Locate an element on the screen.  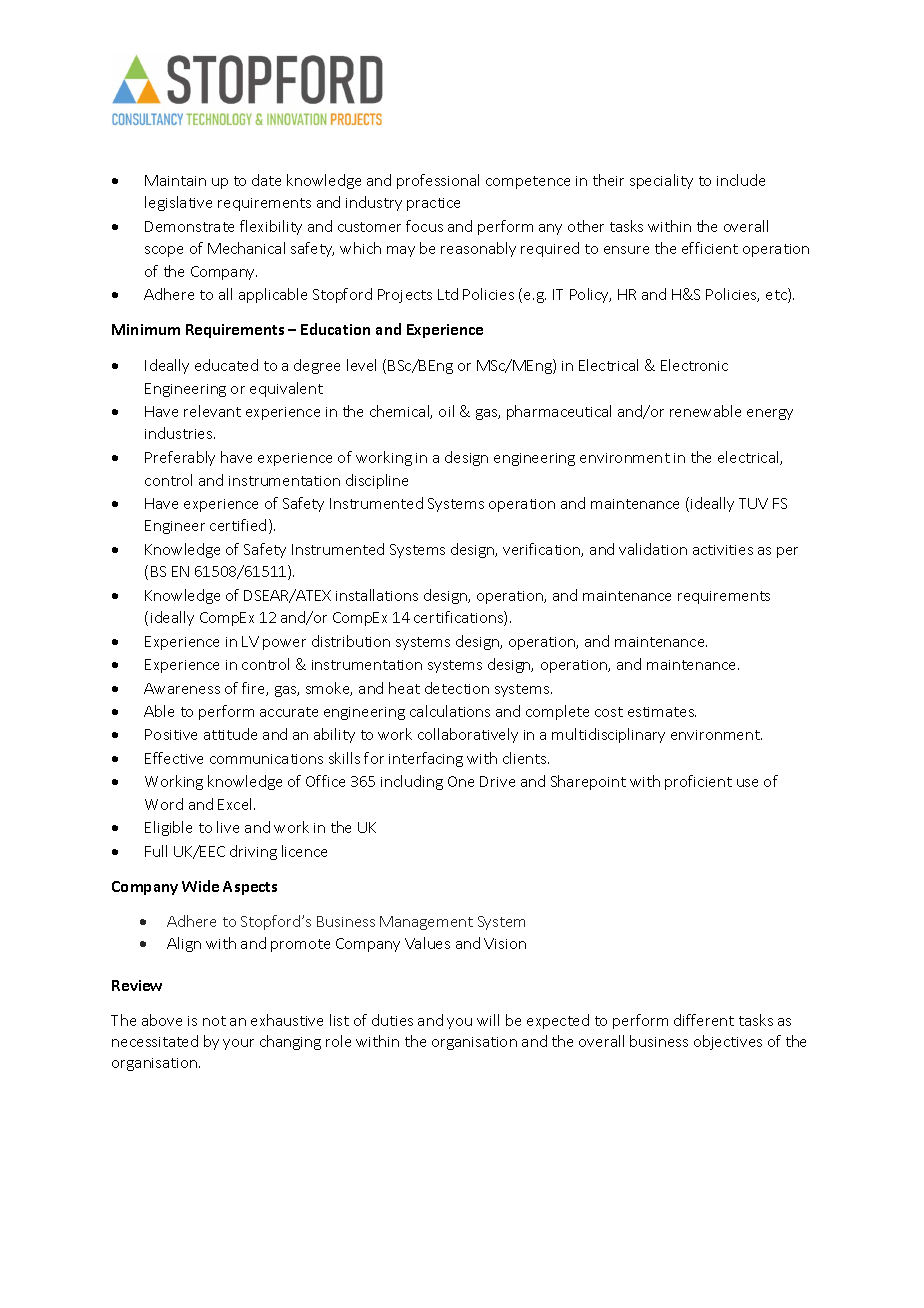
oil is located at coordinates (446, 411).
